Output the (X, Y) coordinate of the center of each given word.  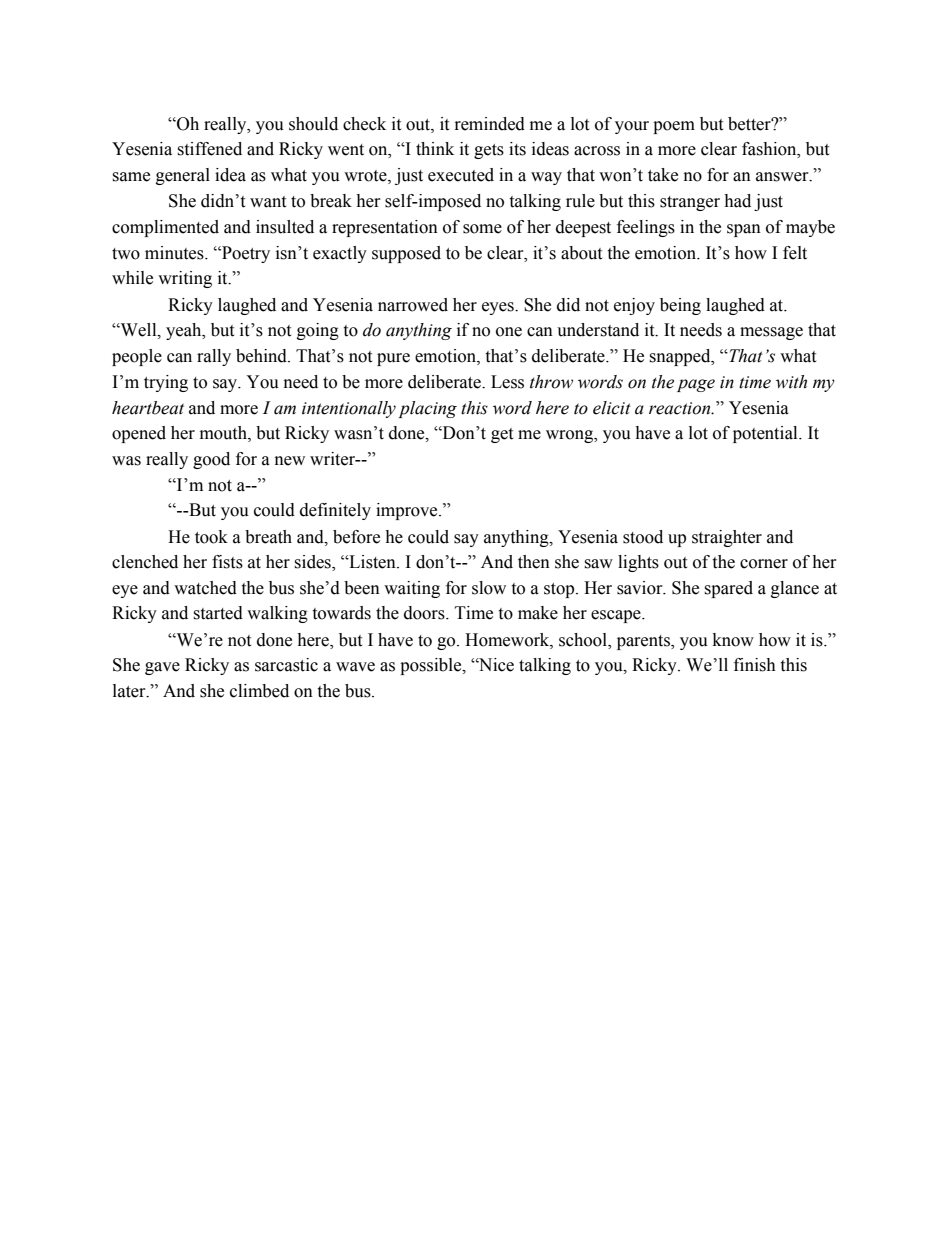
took (211, 537)
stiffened (209, 149)
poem (674, 127)
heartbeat (148, 408)
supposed (406, 254)
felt (795, 253)
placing (427, 409)
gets (489, 151)
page (696, 385)
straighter (727, 538)
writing (185, 279)
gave (162, 668)
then (534, 562)
